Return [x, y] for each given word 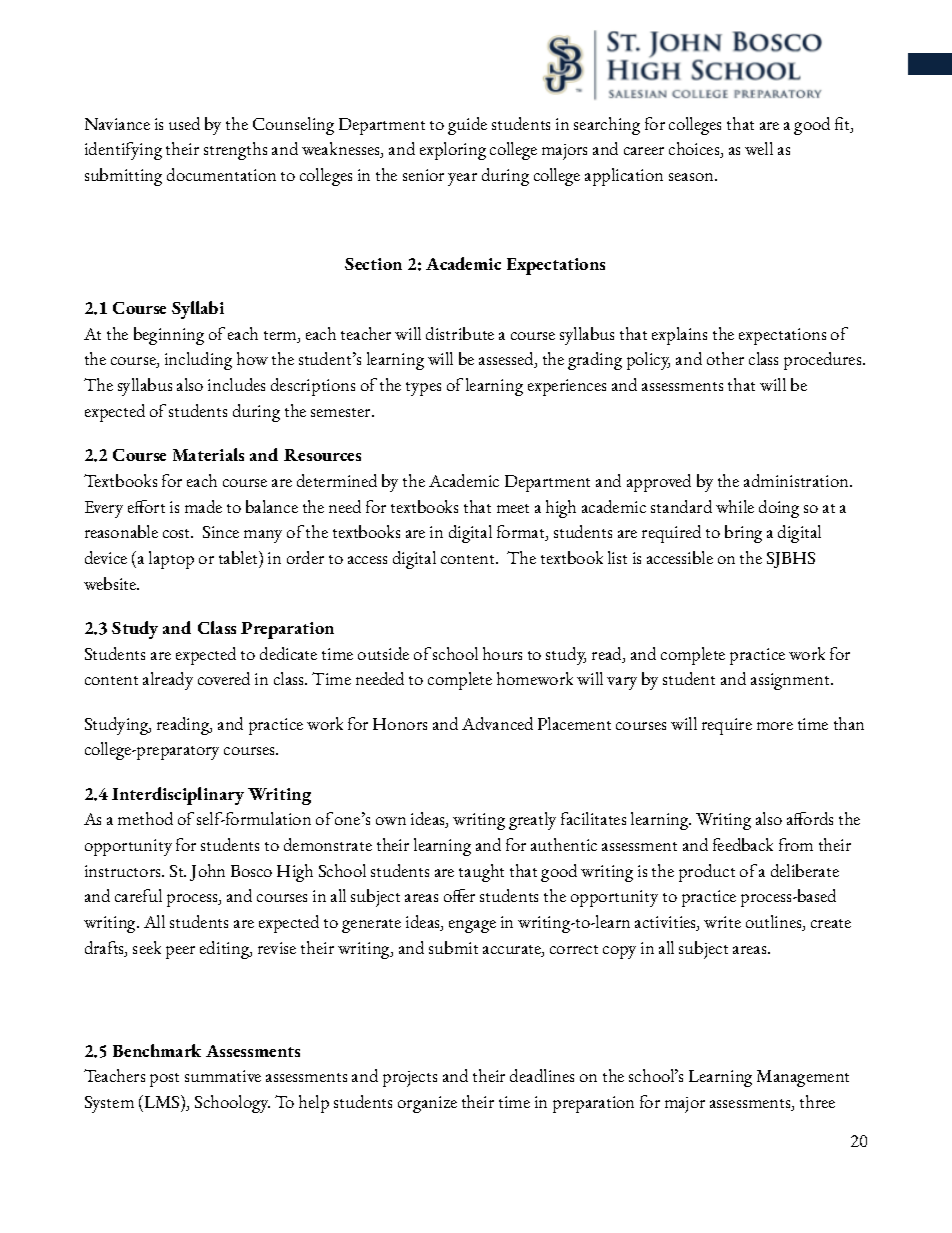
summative [223, 1076]
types [423, 389]
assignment [792, 681]
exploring [453, 151]
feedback [743, 844]
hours [502, 653]
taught [481, 873]
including [198, 361]
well [759, 148]
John [207, 872]
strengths [235, 151]
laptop [171, 560]
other [725, 358]
